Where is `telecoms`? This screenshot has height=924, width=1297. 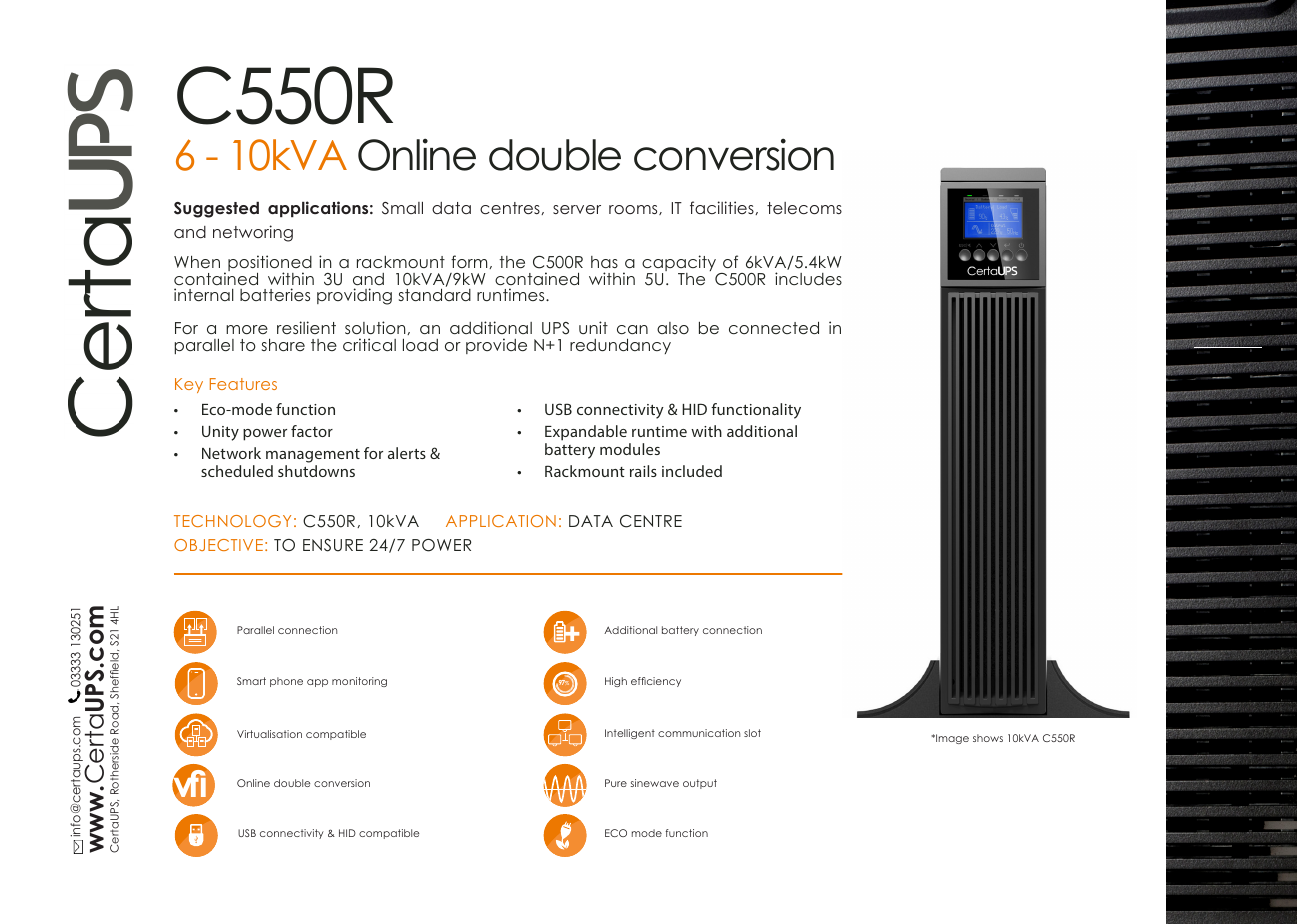 telecoms is located at coordinates (804, 208).
